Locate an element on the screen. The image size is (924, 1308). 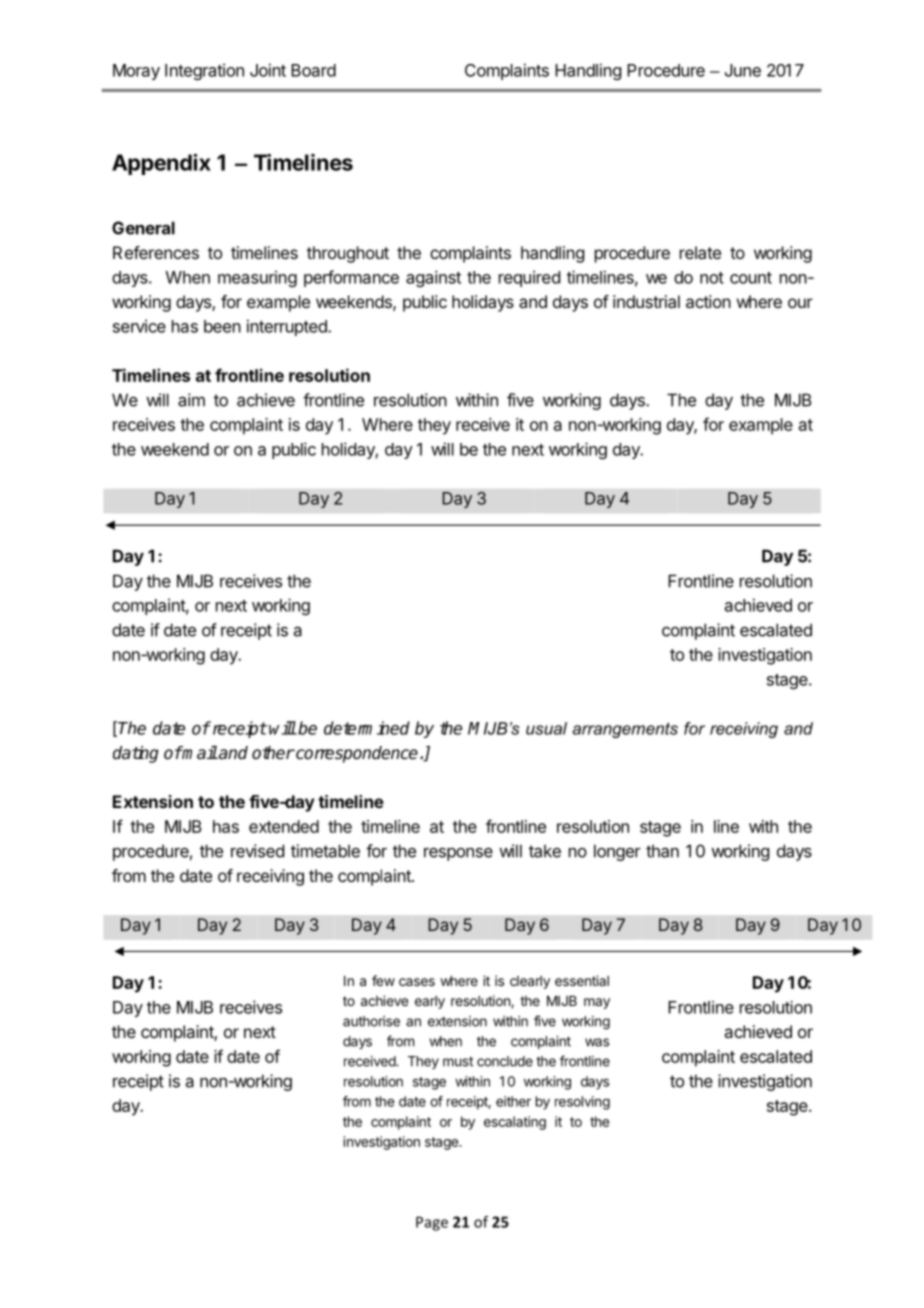
response is located at coordinates (458, 854).
